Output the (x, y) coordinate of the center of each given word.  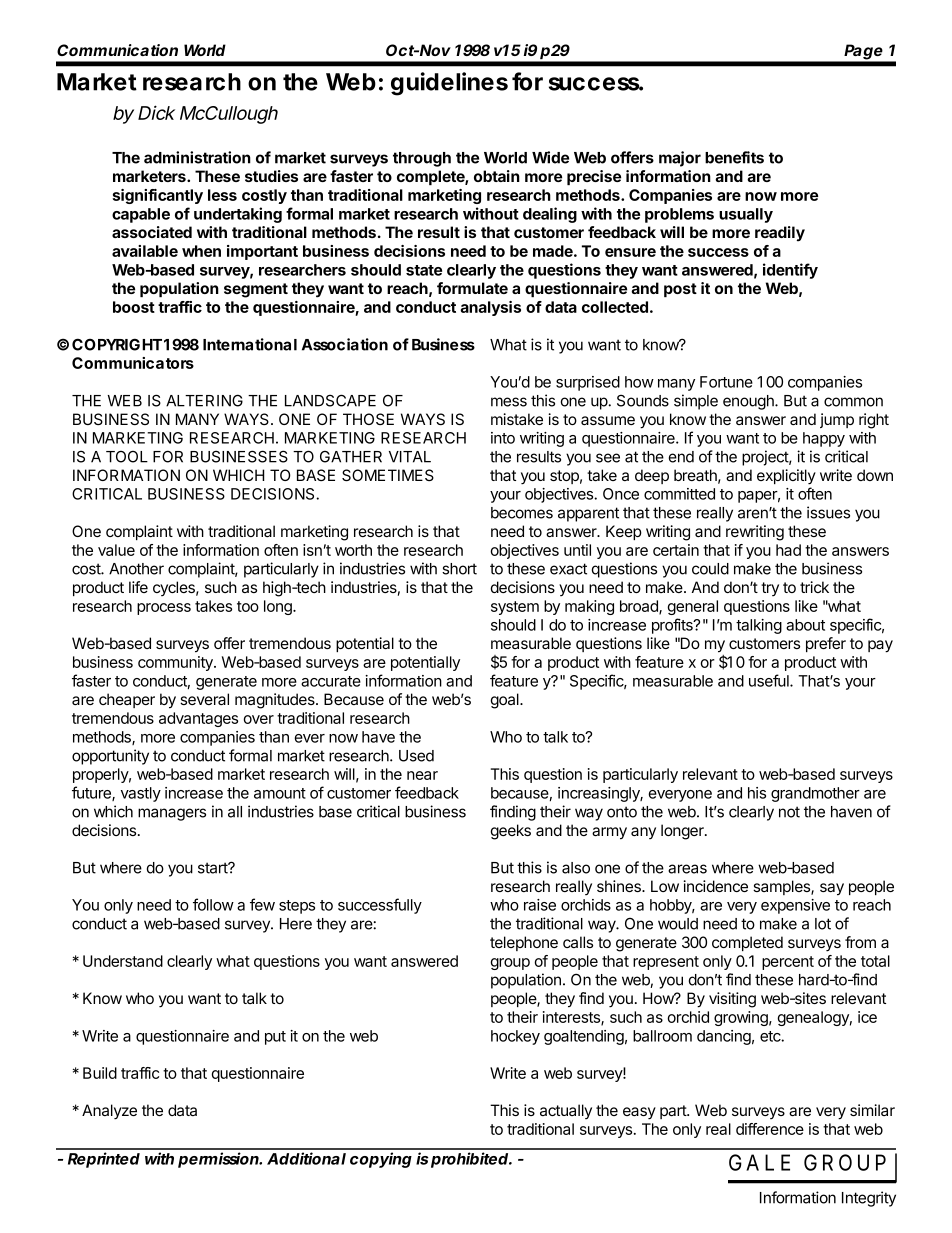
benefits (734, 157)
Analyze (109, 1112)
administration (197, 157)
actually (566, 1111)
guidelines (449, 84)
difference (770, 1129)
